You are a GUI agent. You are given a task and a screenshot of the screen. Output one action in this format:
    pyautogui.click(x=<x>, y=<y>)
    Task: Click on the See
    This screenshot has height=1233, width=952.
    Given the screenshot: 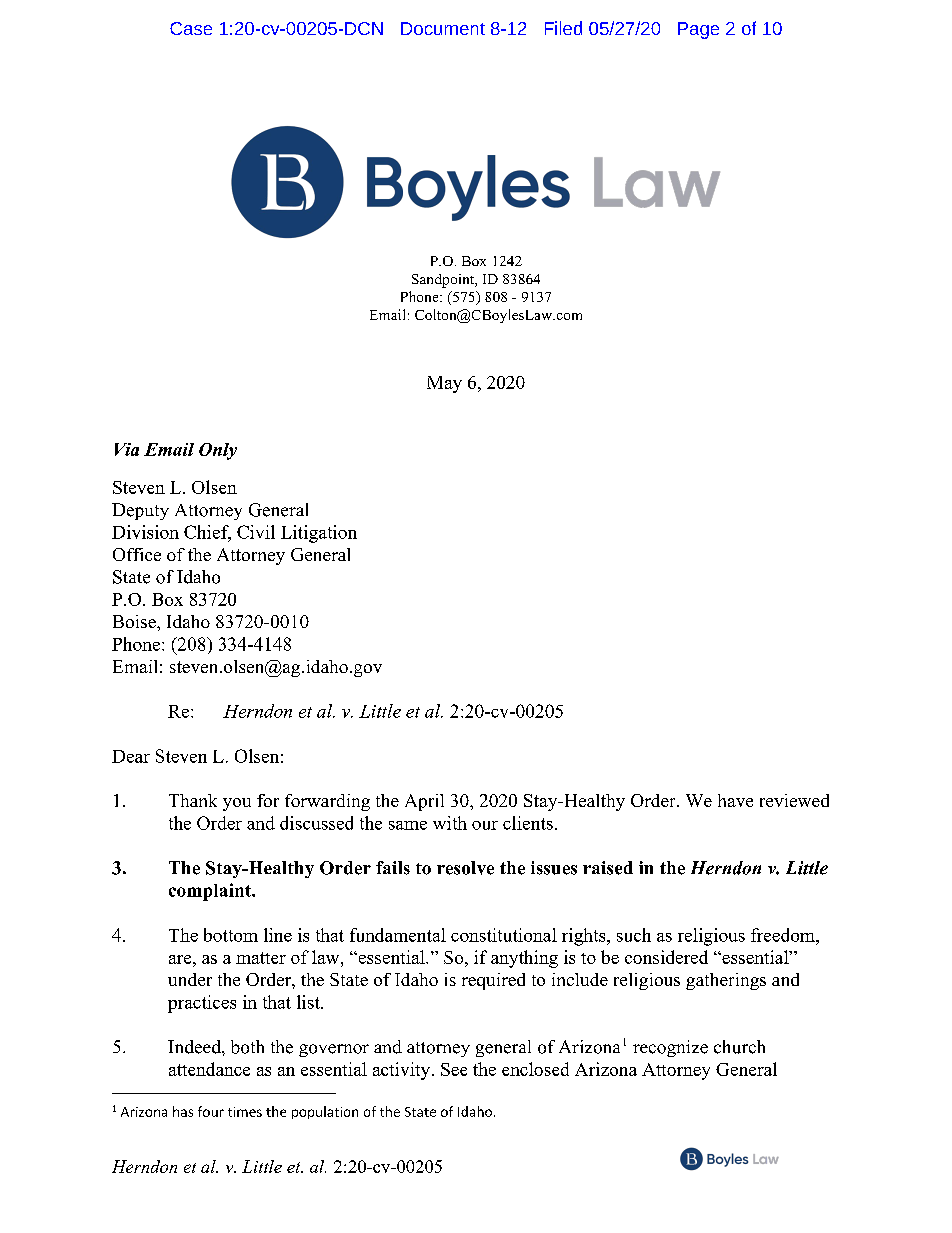 What is the action you would take?
    pyautogui.click(x=454, y=1069)
